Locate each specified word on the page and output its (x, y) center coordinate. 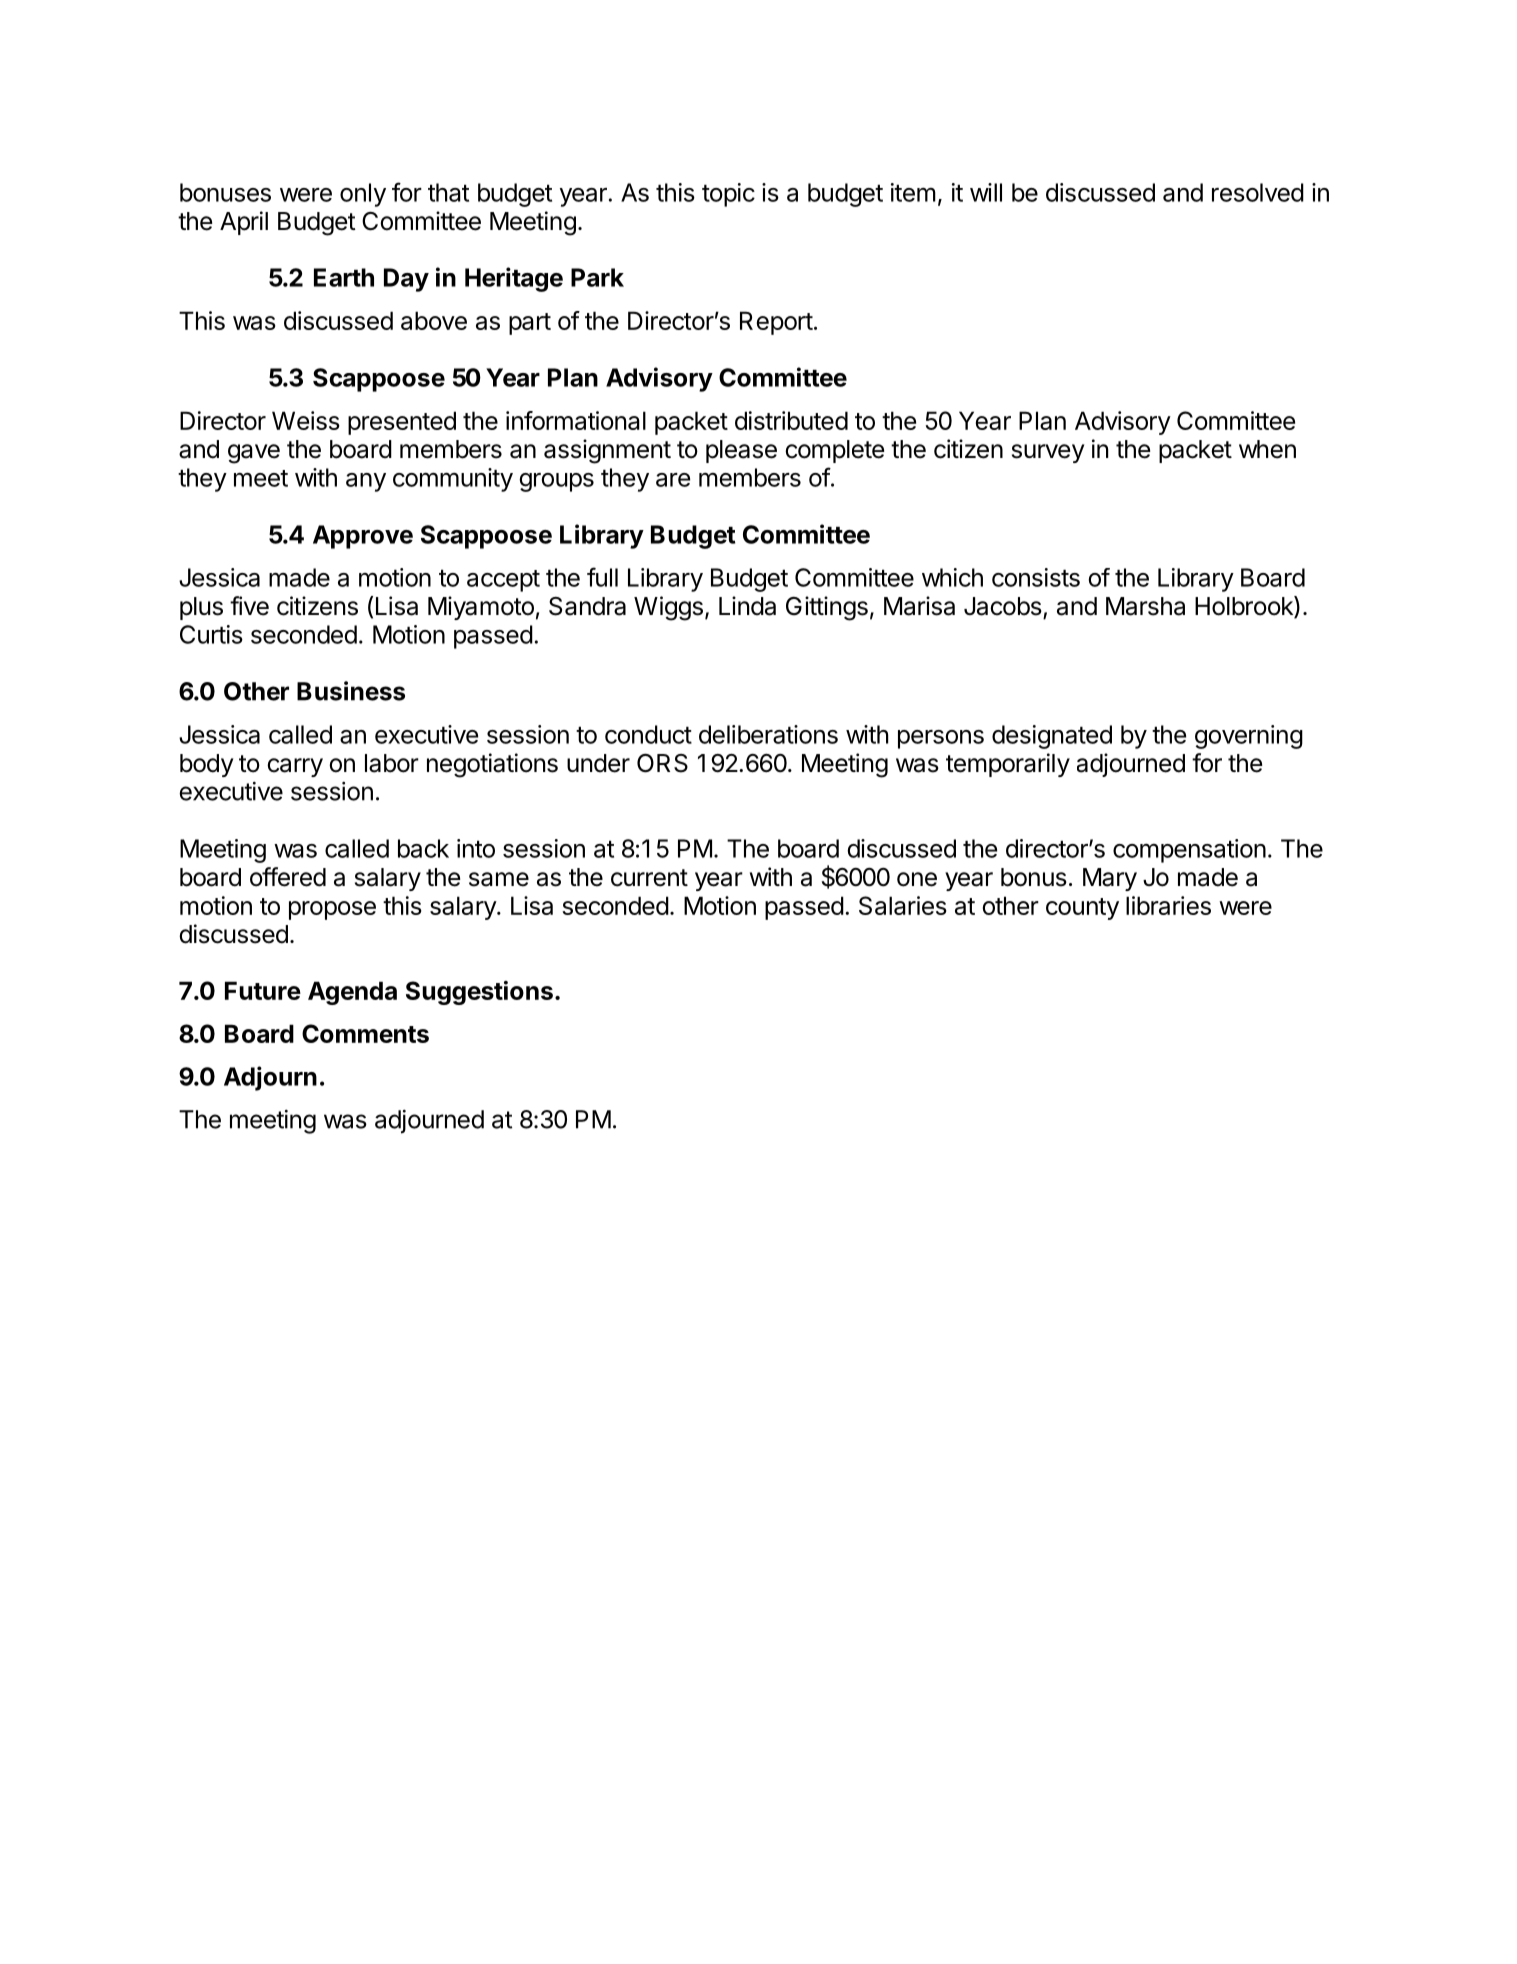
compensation (1189, 851)
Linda (747, 606)
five (249, 606)
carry (295, 767)
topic (728, 195)
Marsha (1145, 606)
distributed (791, 420)
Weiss (306, 420)
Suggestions (479, 993)
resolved (1258, 192)
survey (1048, 453)
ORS (662, 763)
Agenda (352, 993)
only (363, 195)
